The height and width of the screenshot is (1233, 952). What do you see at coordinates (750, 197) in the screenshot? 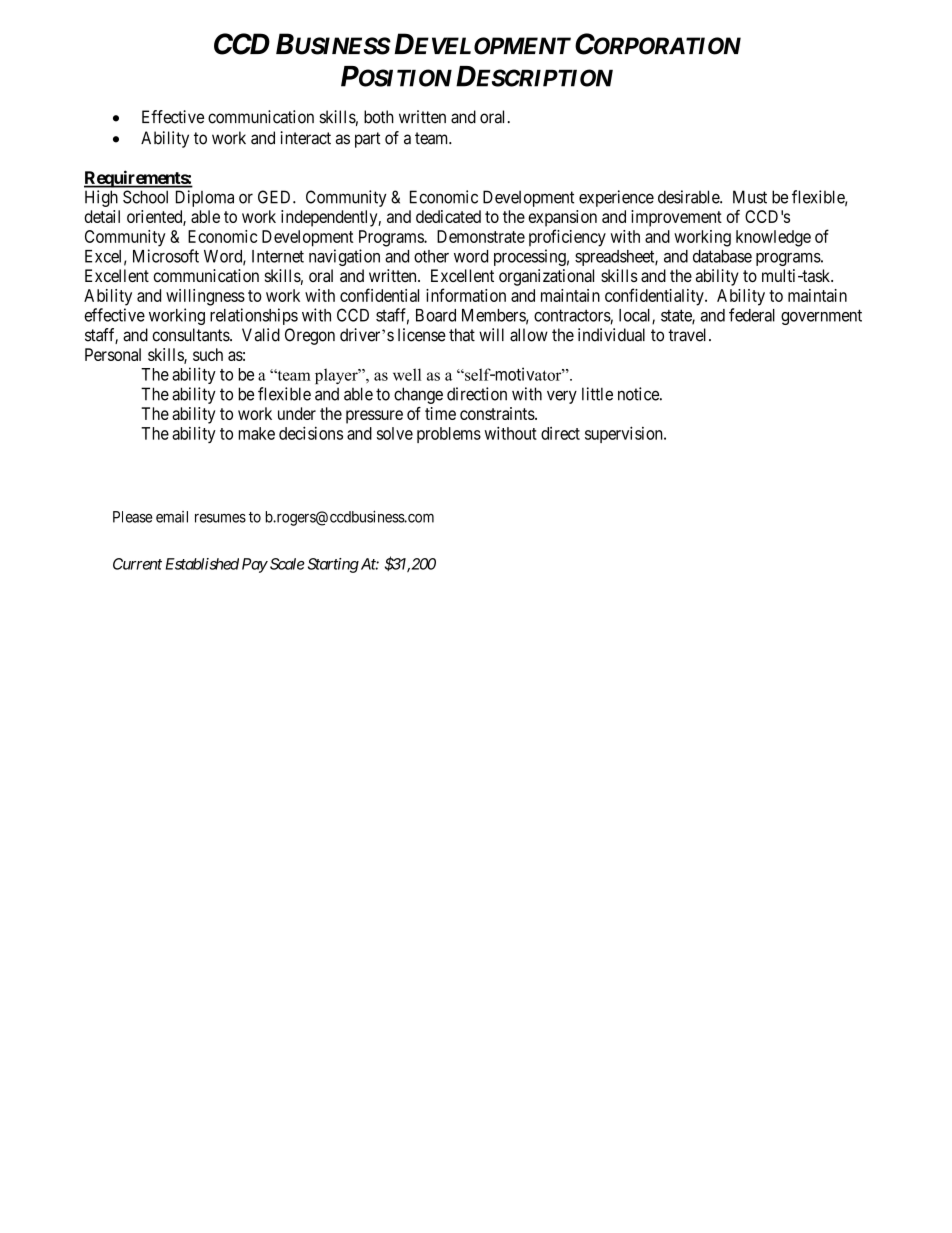
I see `Must` at bounding box center [750, 197].
